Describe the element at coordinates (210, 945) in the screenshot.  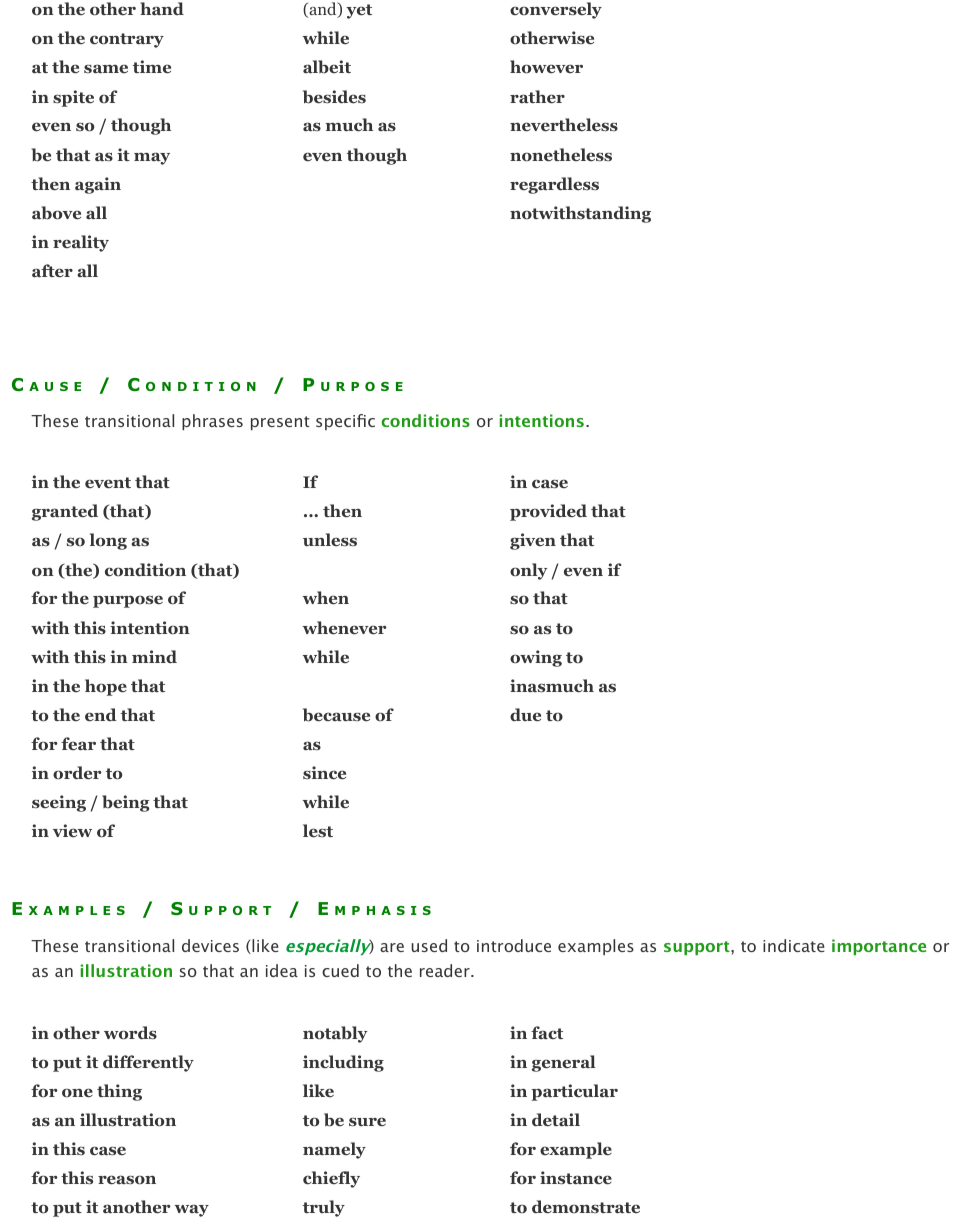
I see `devices` at that location.
